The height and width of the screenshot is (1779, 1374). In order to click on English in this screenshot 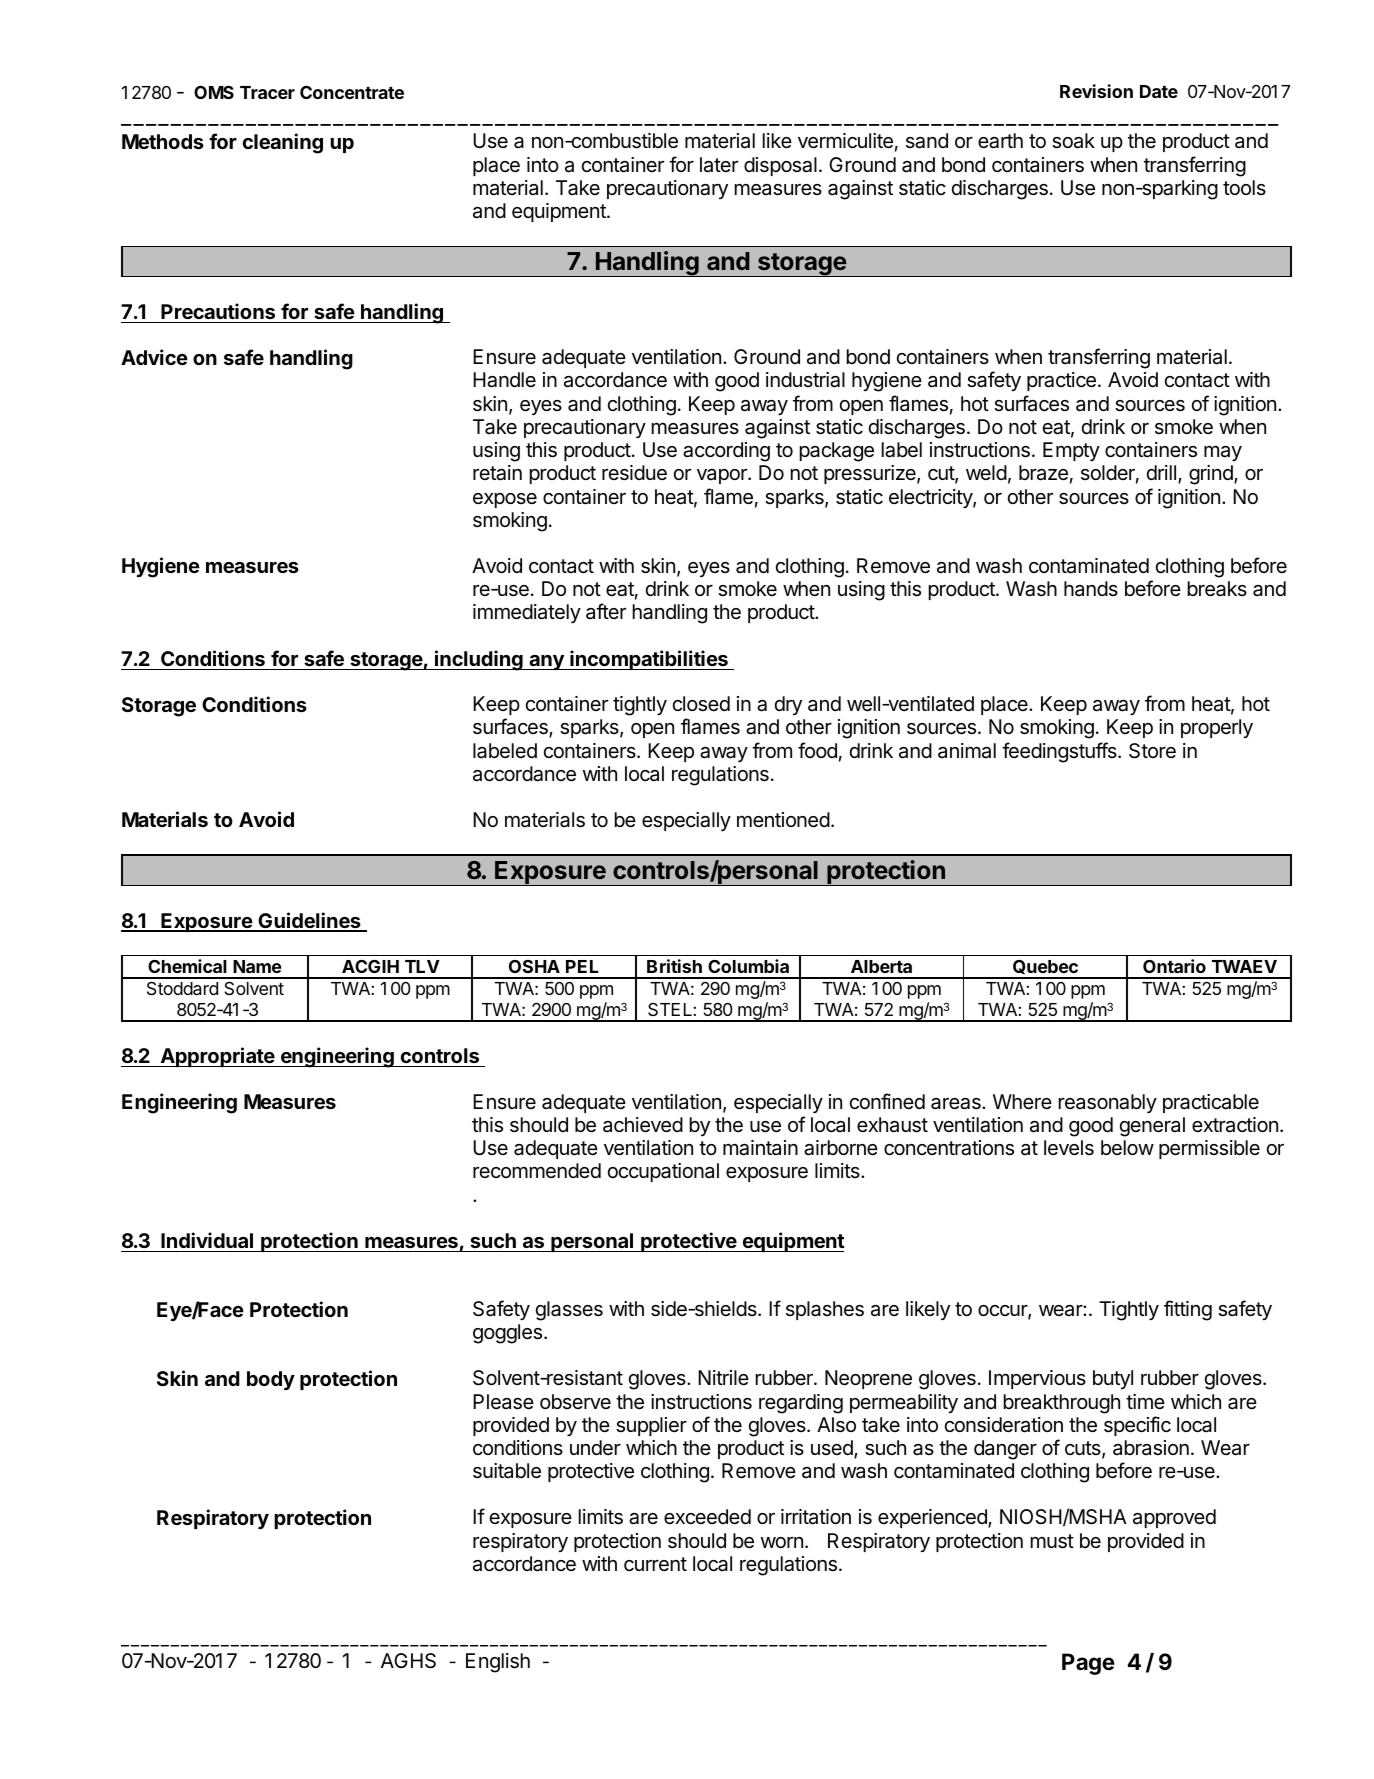, I will do `click(498, 1663)`.
